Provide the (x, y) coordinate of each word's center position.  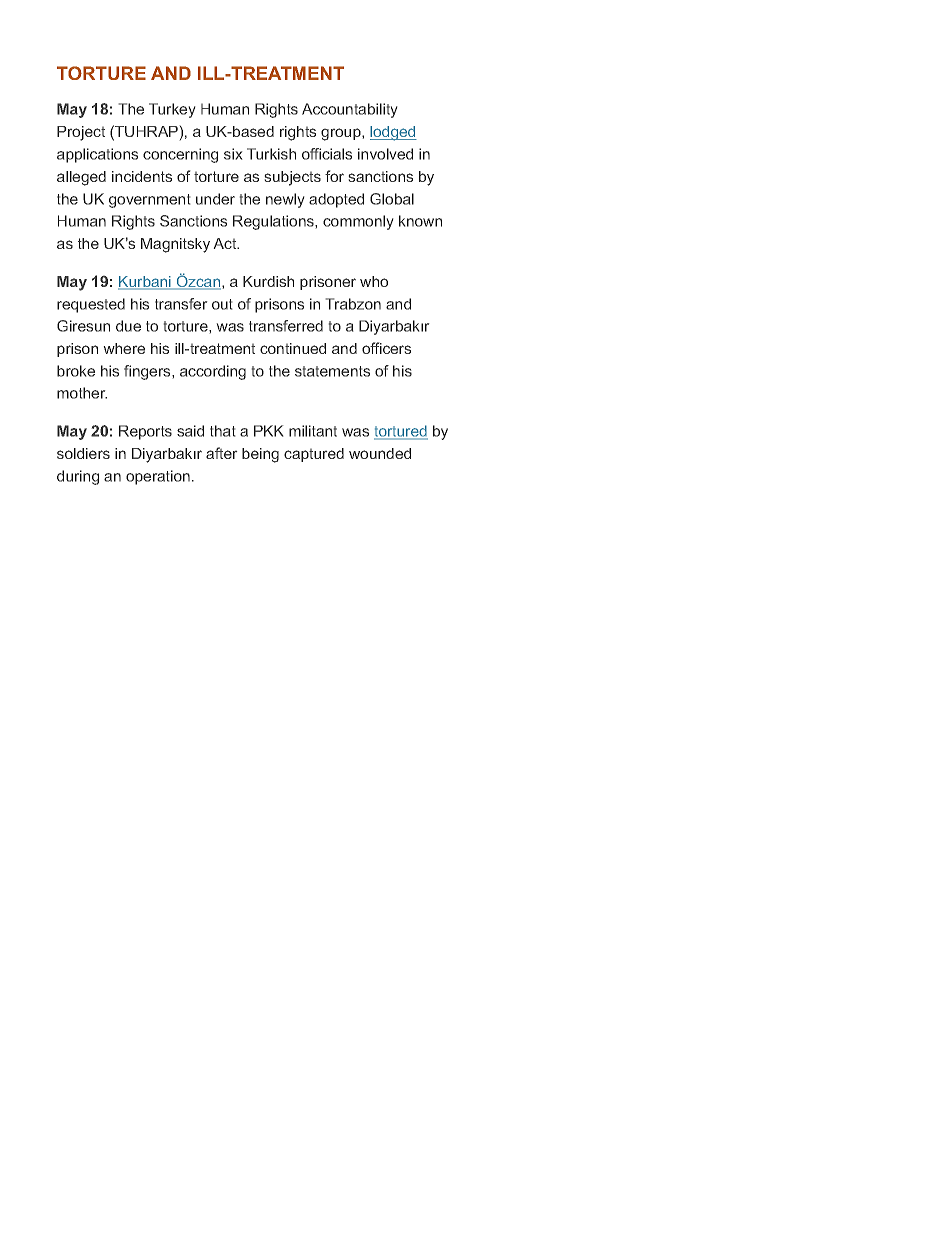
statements (332, 371)
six (233, 154)
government (149, 201)
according (213, 372)
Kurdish (268, 281)
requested (91, 305)
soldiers (83, 453)
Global (392, 199)
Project (81, 133)
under (215, 199)
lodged (393, 133)
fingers (148, 372)
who (374, 281)
